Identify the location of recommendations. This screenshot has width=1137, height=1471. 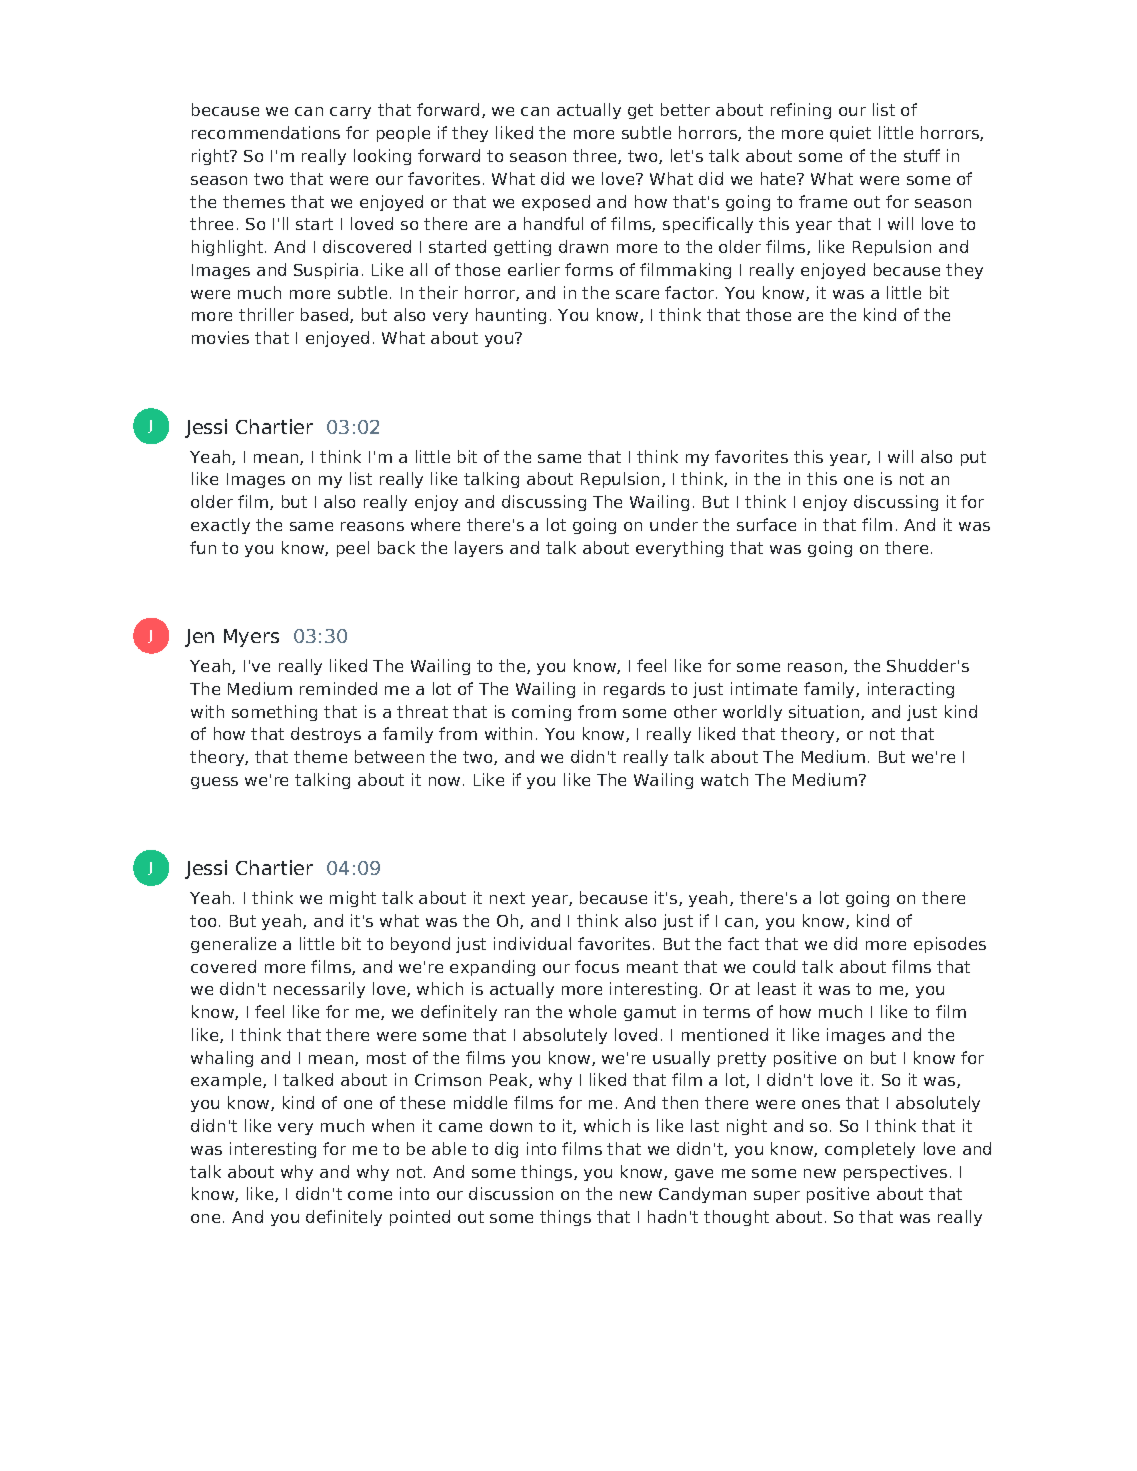
(266, 132).
